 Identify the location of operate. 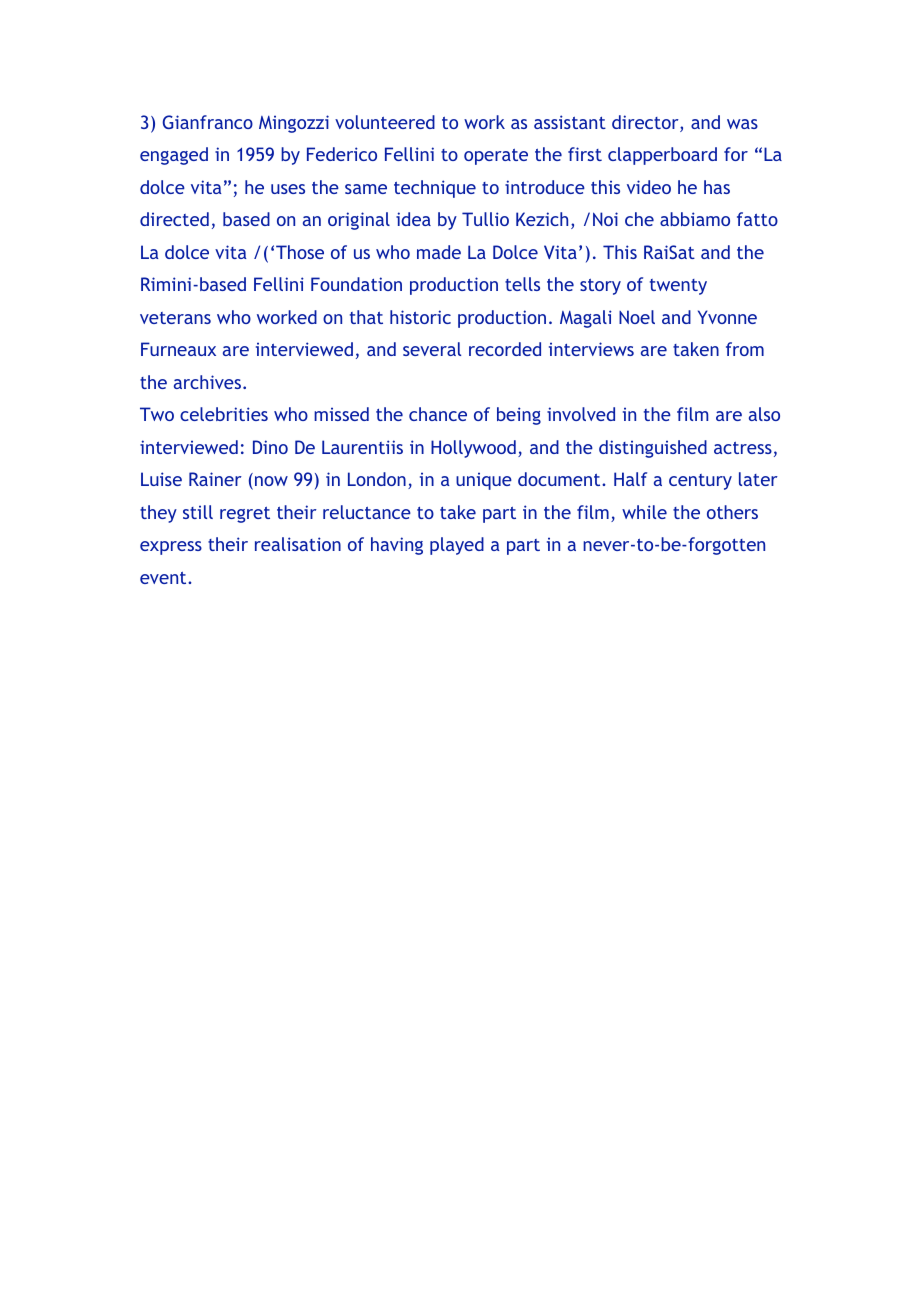
(496, 157).
